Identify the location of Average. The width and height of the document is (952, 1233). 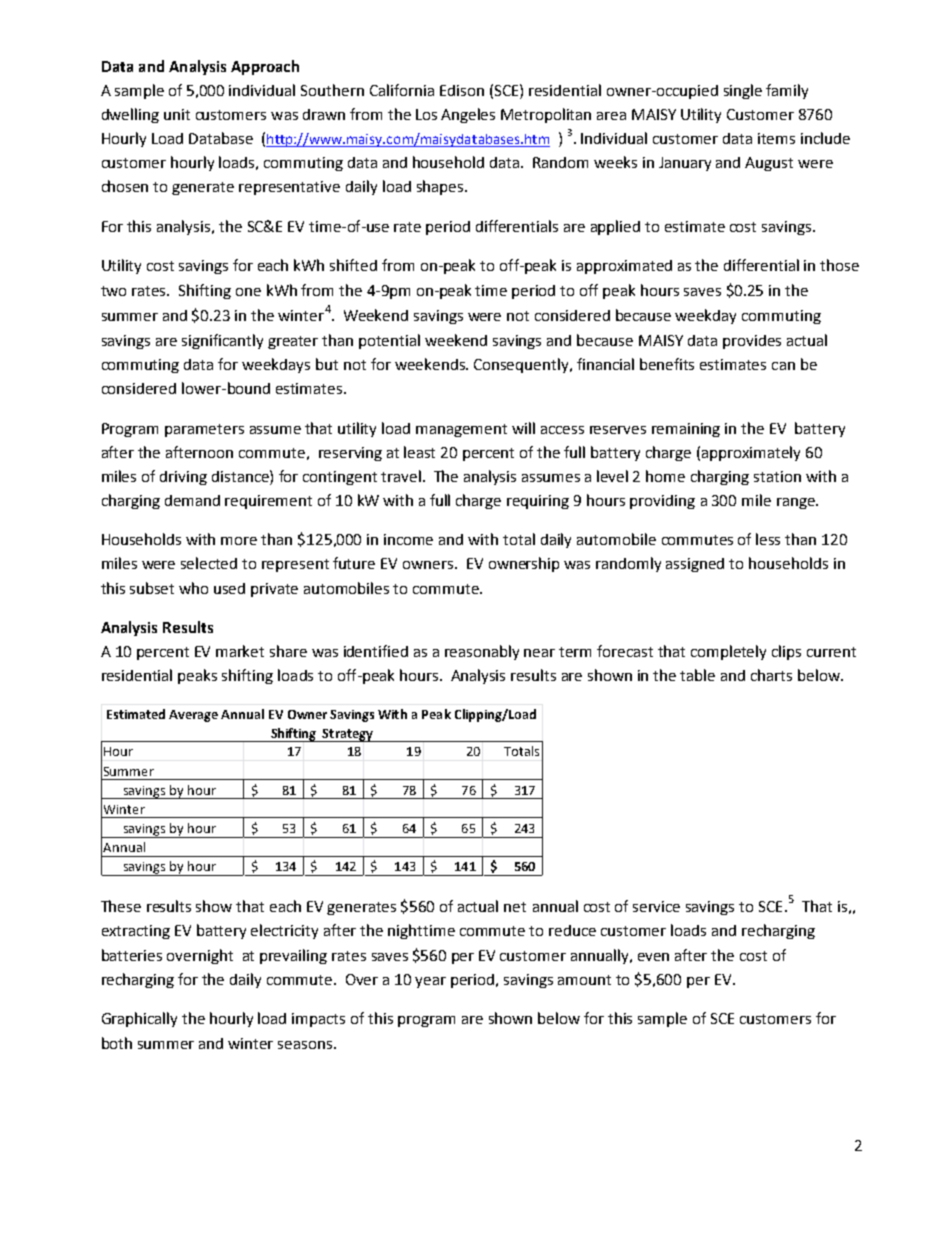
(193, 716).
